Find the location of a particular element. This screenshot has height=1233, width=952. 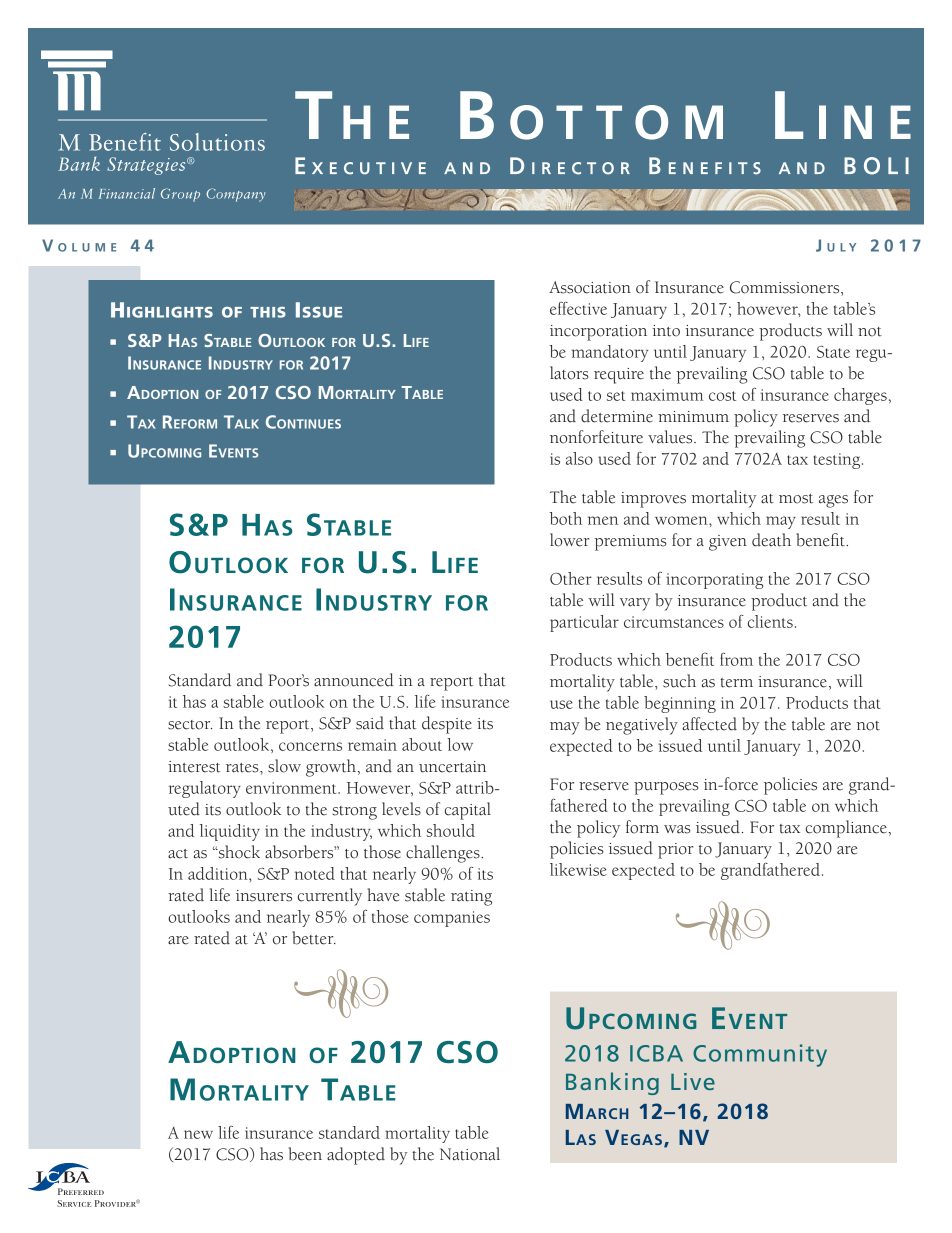

announced is located at coordinates (354, 680).
